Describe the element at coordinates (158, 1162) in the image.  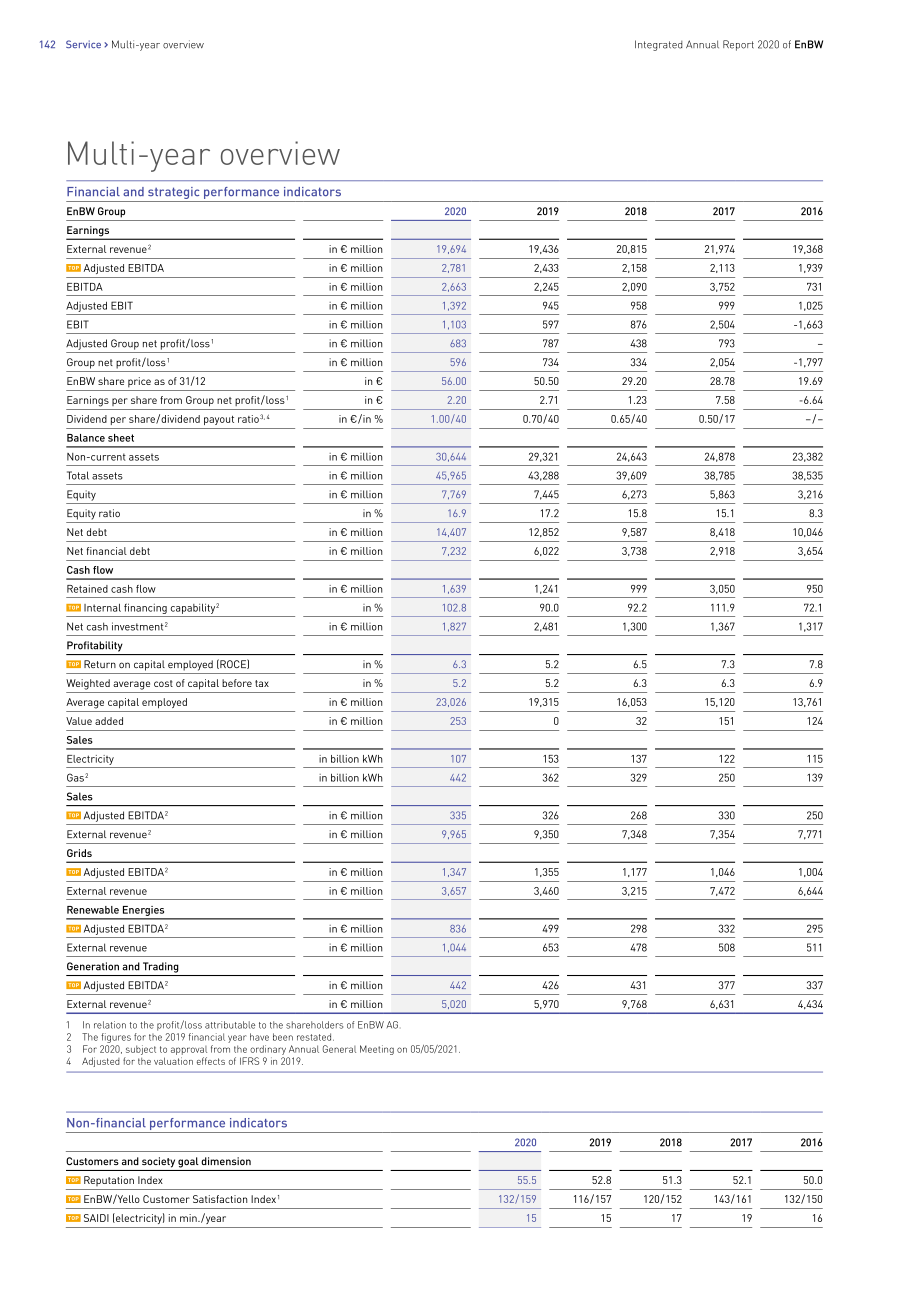
I see `society` at that location.
